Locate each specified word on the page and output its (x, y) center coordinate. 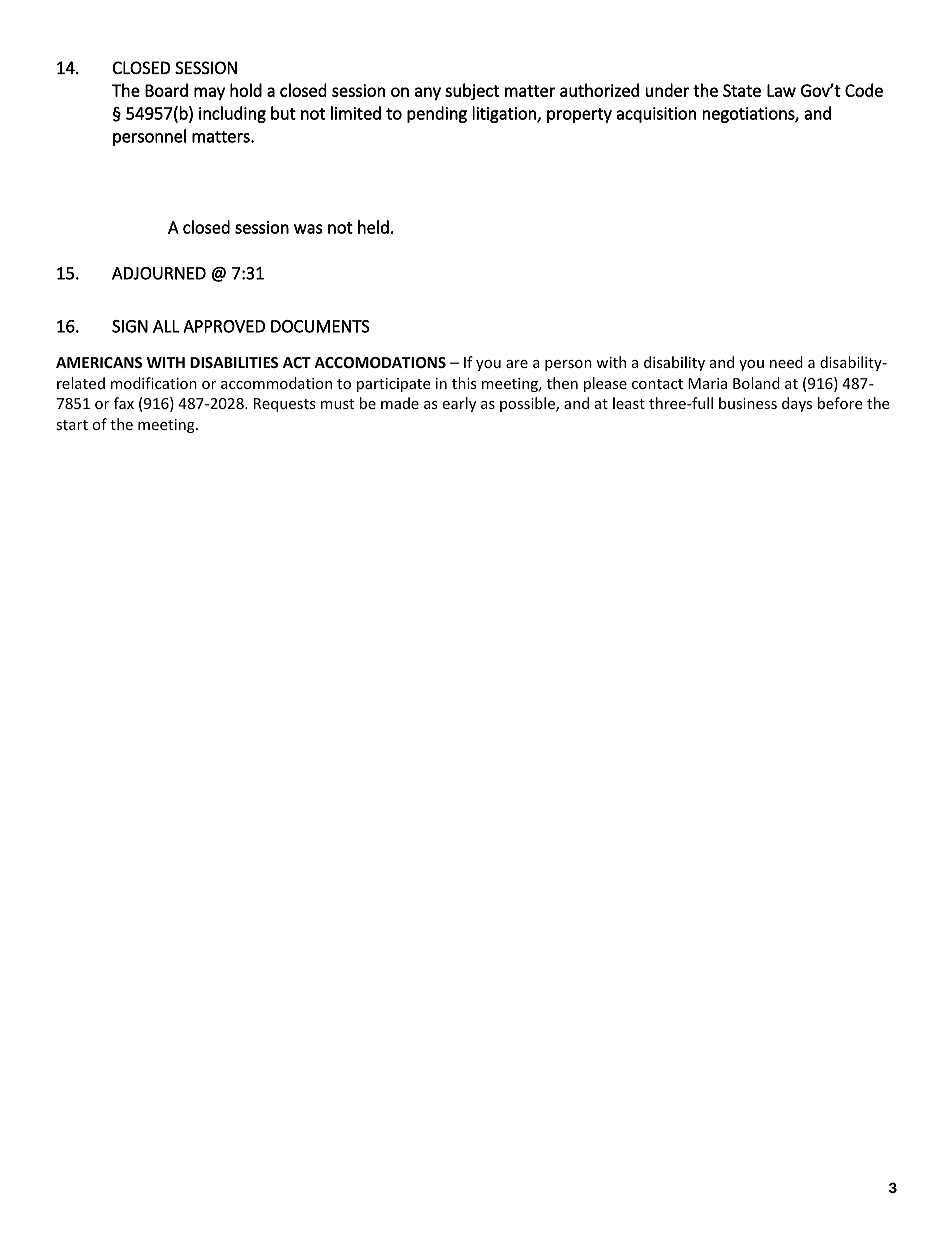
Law (781, 90)
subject (472, 91)
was (308, 229)
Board (166, 90)
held (373, 227)
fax (124, 403)
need (786, 362)
